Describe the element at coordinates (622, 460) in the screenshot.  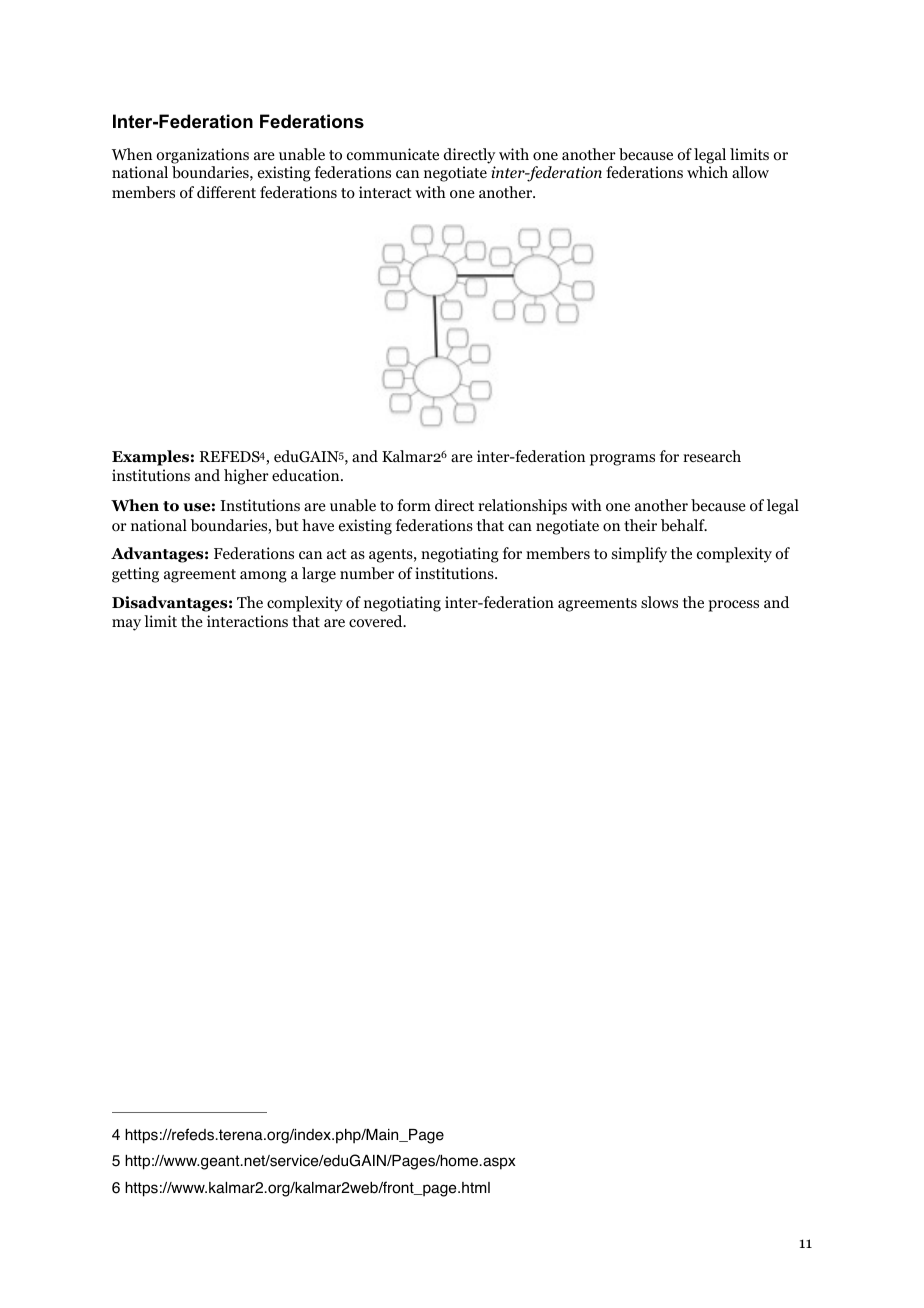
I see `programs` at that location.
